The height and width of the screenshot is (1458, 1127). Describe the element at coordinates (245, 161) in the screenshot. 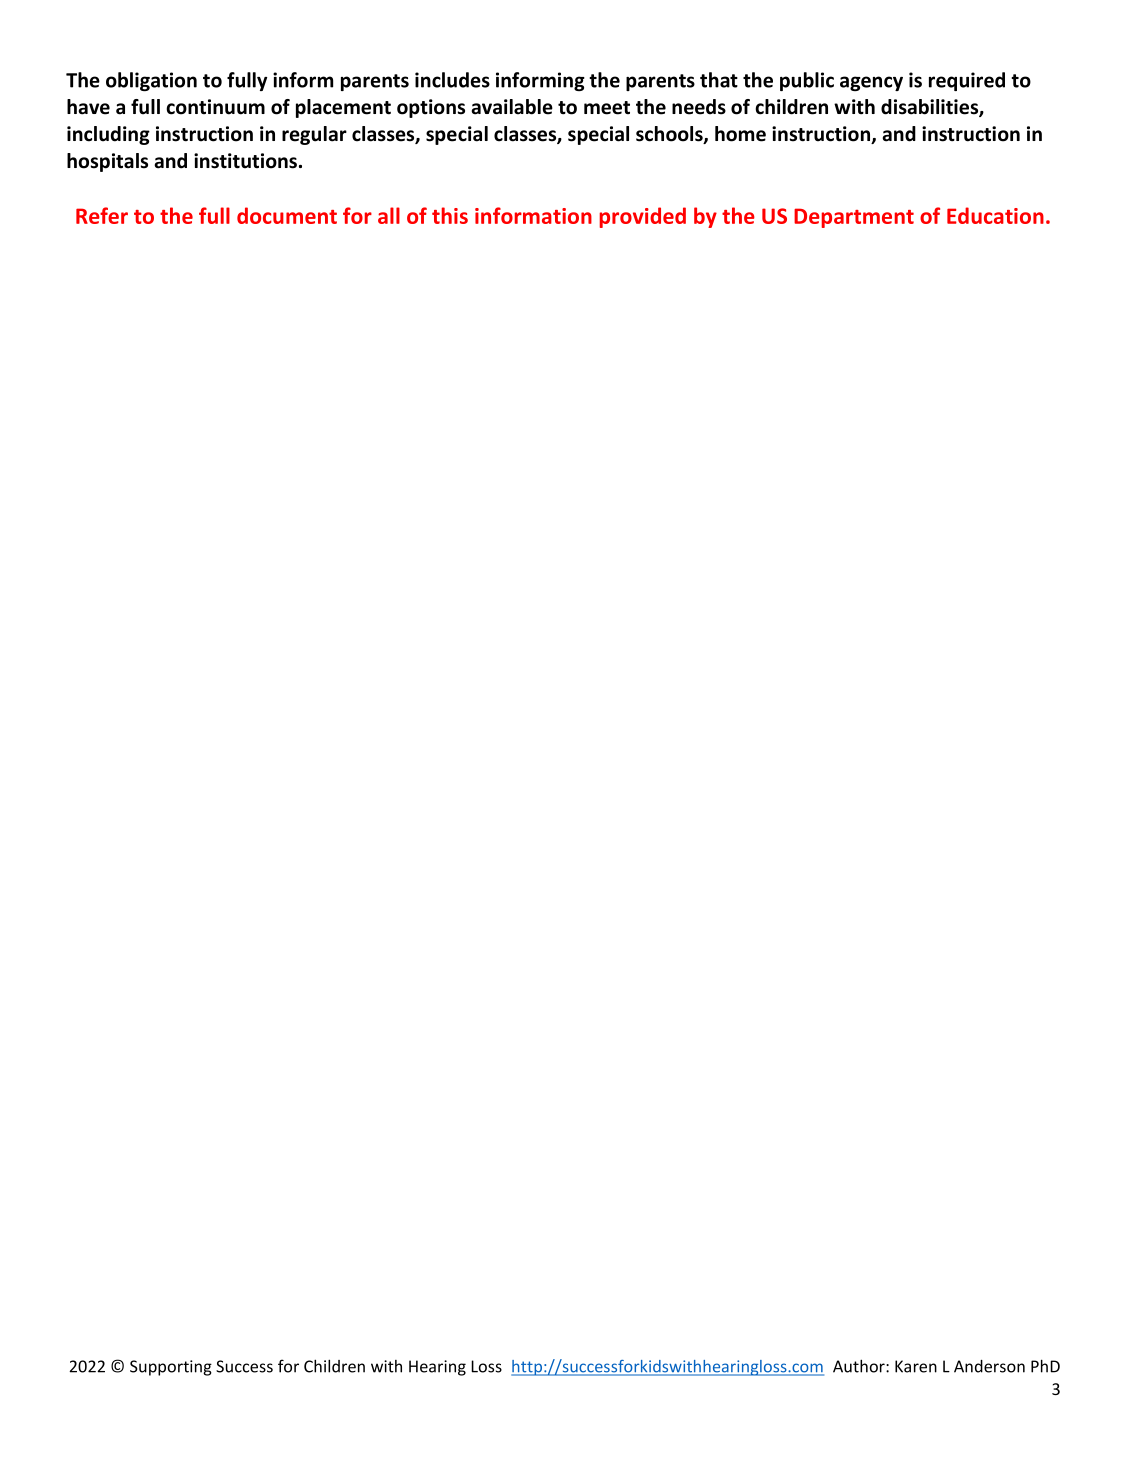

I see `institutions` at that location.
